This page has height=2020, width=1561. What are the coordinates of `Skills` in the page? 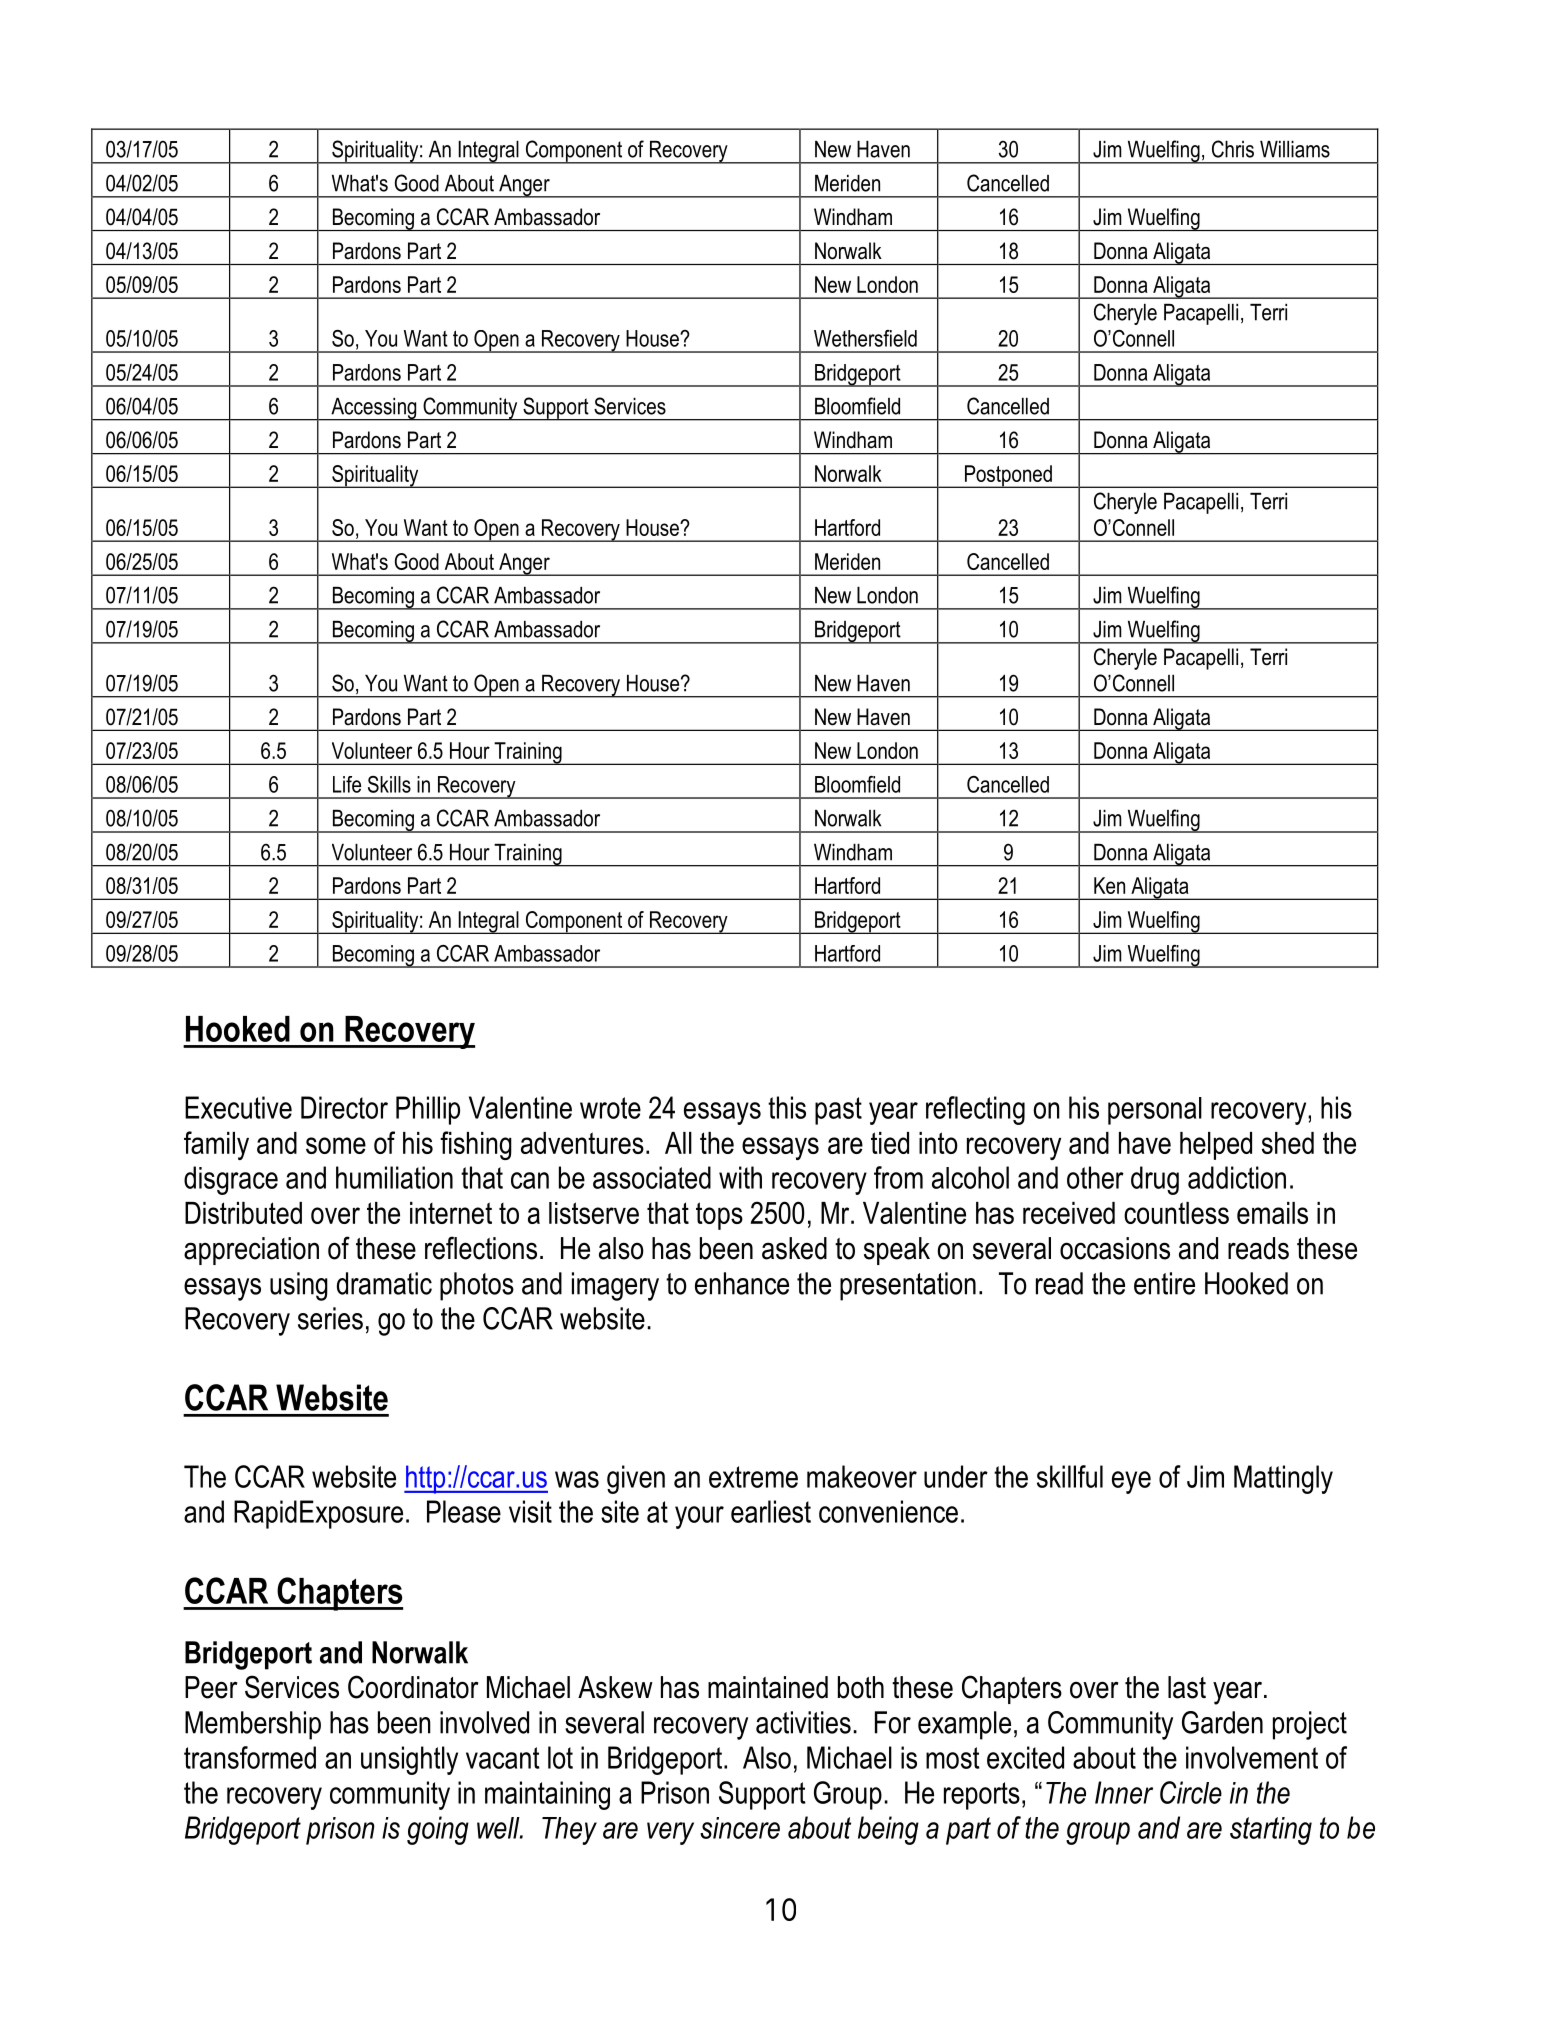 It's located at (389, 784).
